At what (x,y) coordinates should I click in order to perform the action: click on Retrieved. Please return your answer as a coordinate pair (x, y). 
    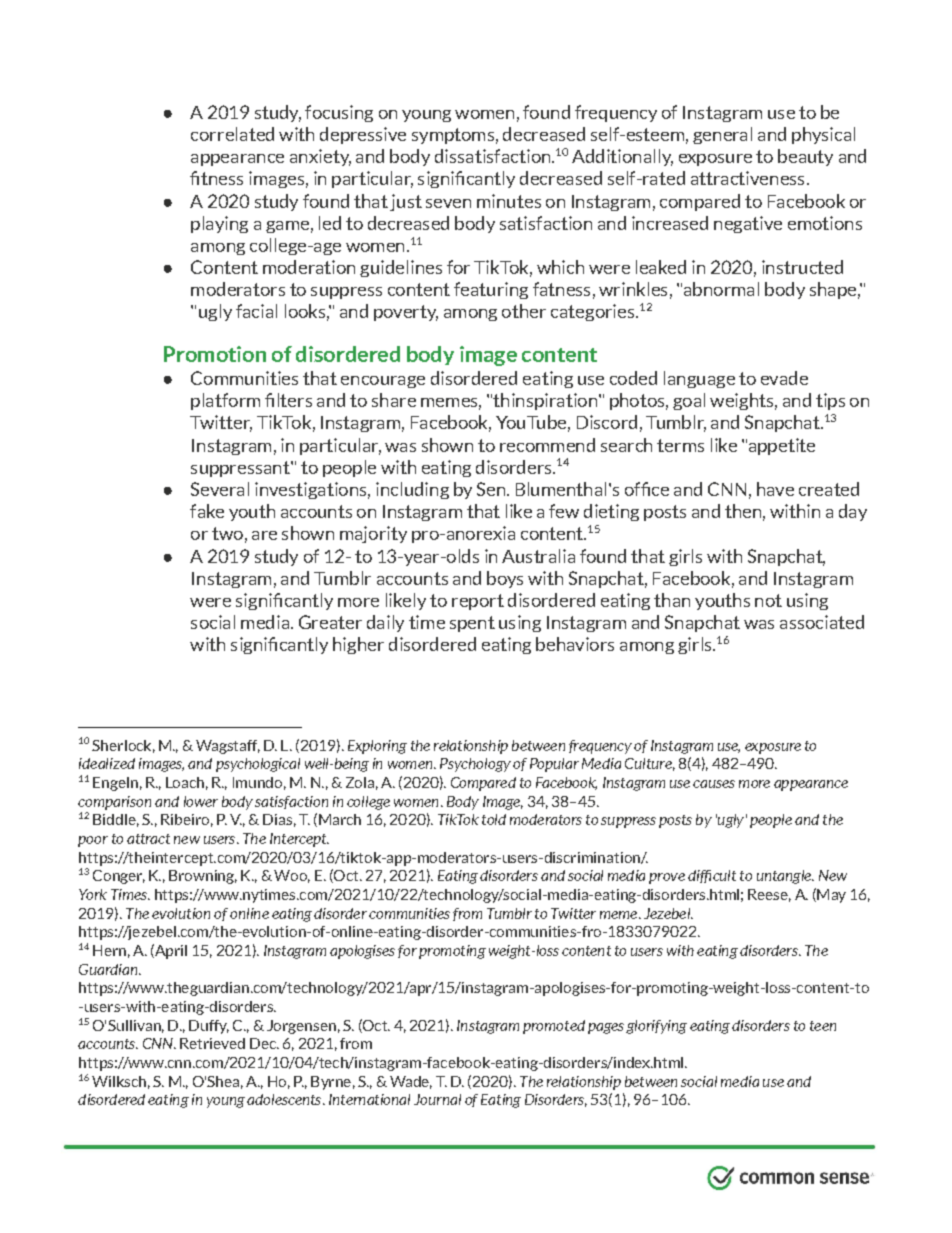
    Looking at the image, I should click on (212, 1043).
